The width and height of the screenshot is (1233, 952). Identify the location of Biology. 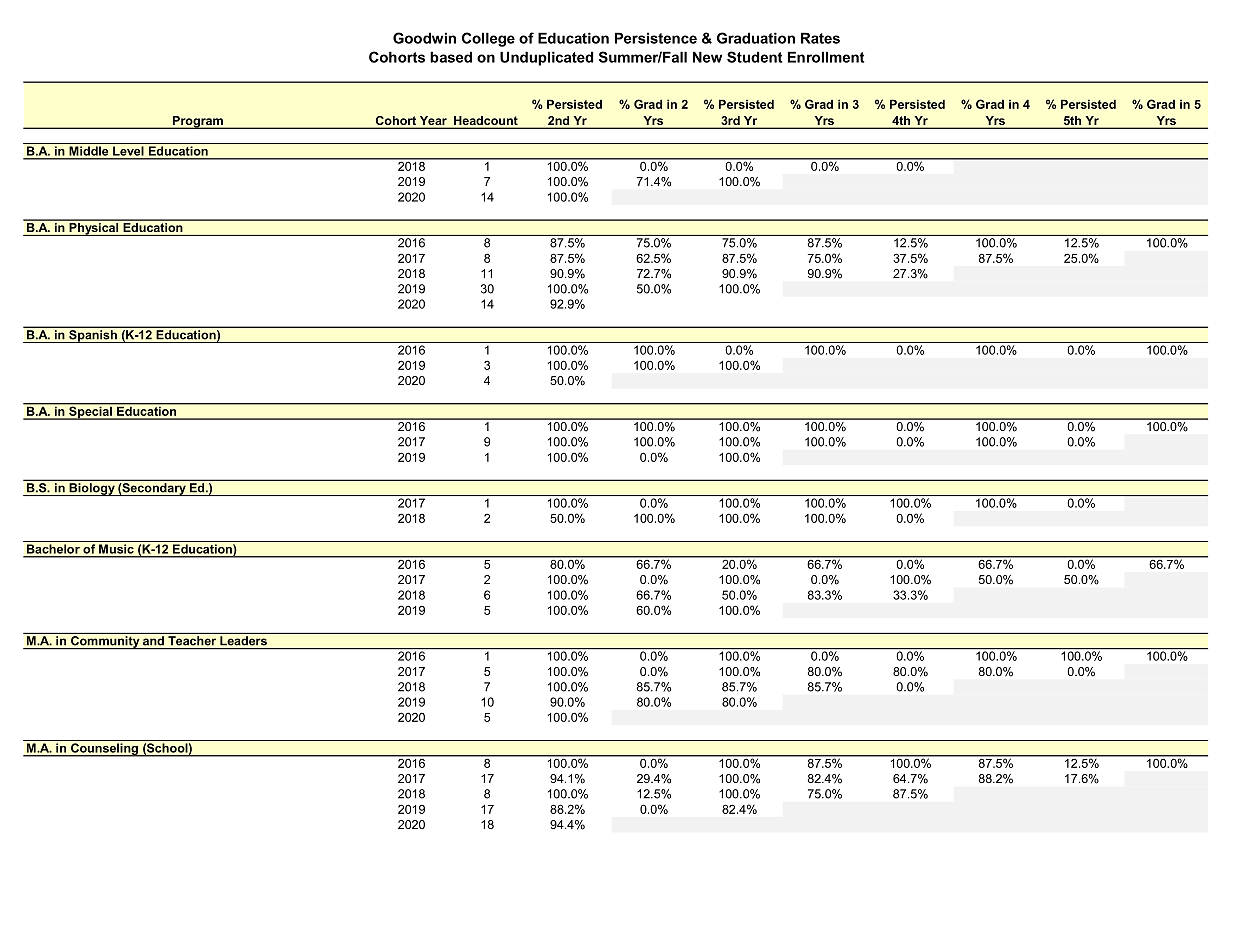
(92, 489).
